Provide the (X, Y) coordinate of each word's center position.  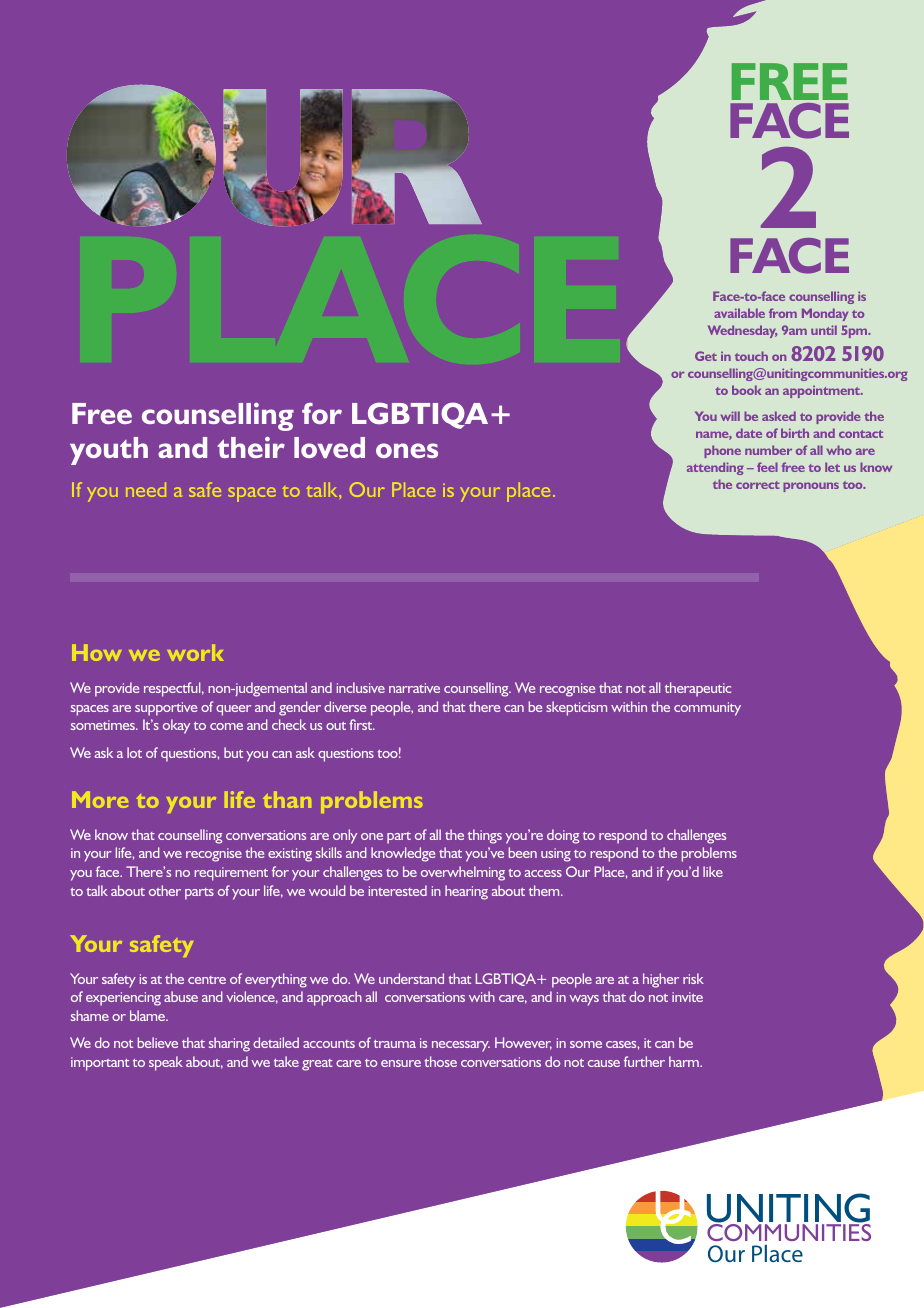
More (100, 800)
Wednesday (742, 331)
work (195, 653)
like (713, 871)
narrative (414, 688)
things (485, 836)
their (251, 447)
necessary (461, 1046)
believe (158, 1042)
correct (758, 485)
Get (706, 356)
